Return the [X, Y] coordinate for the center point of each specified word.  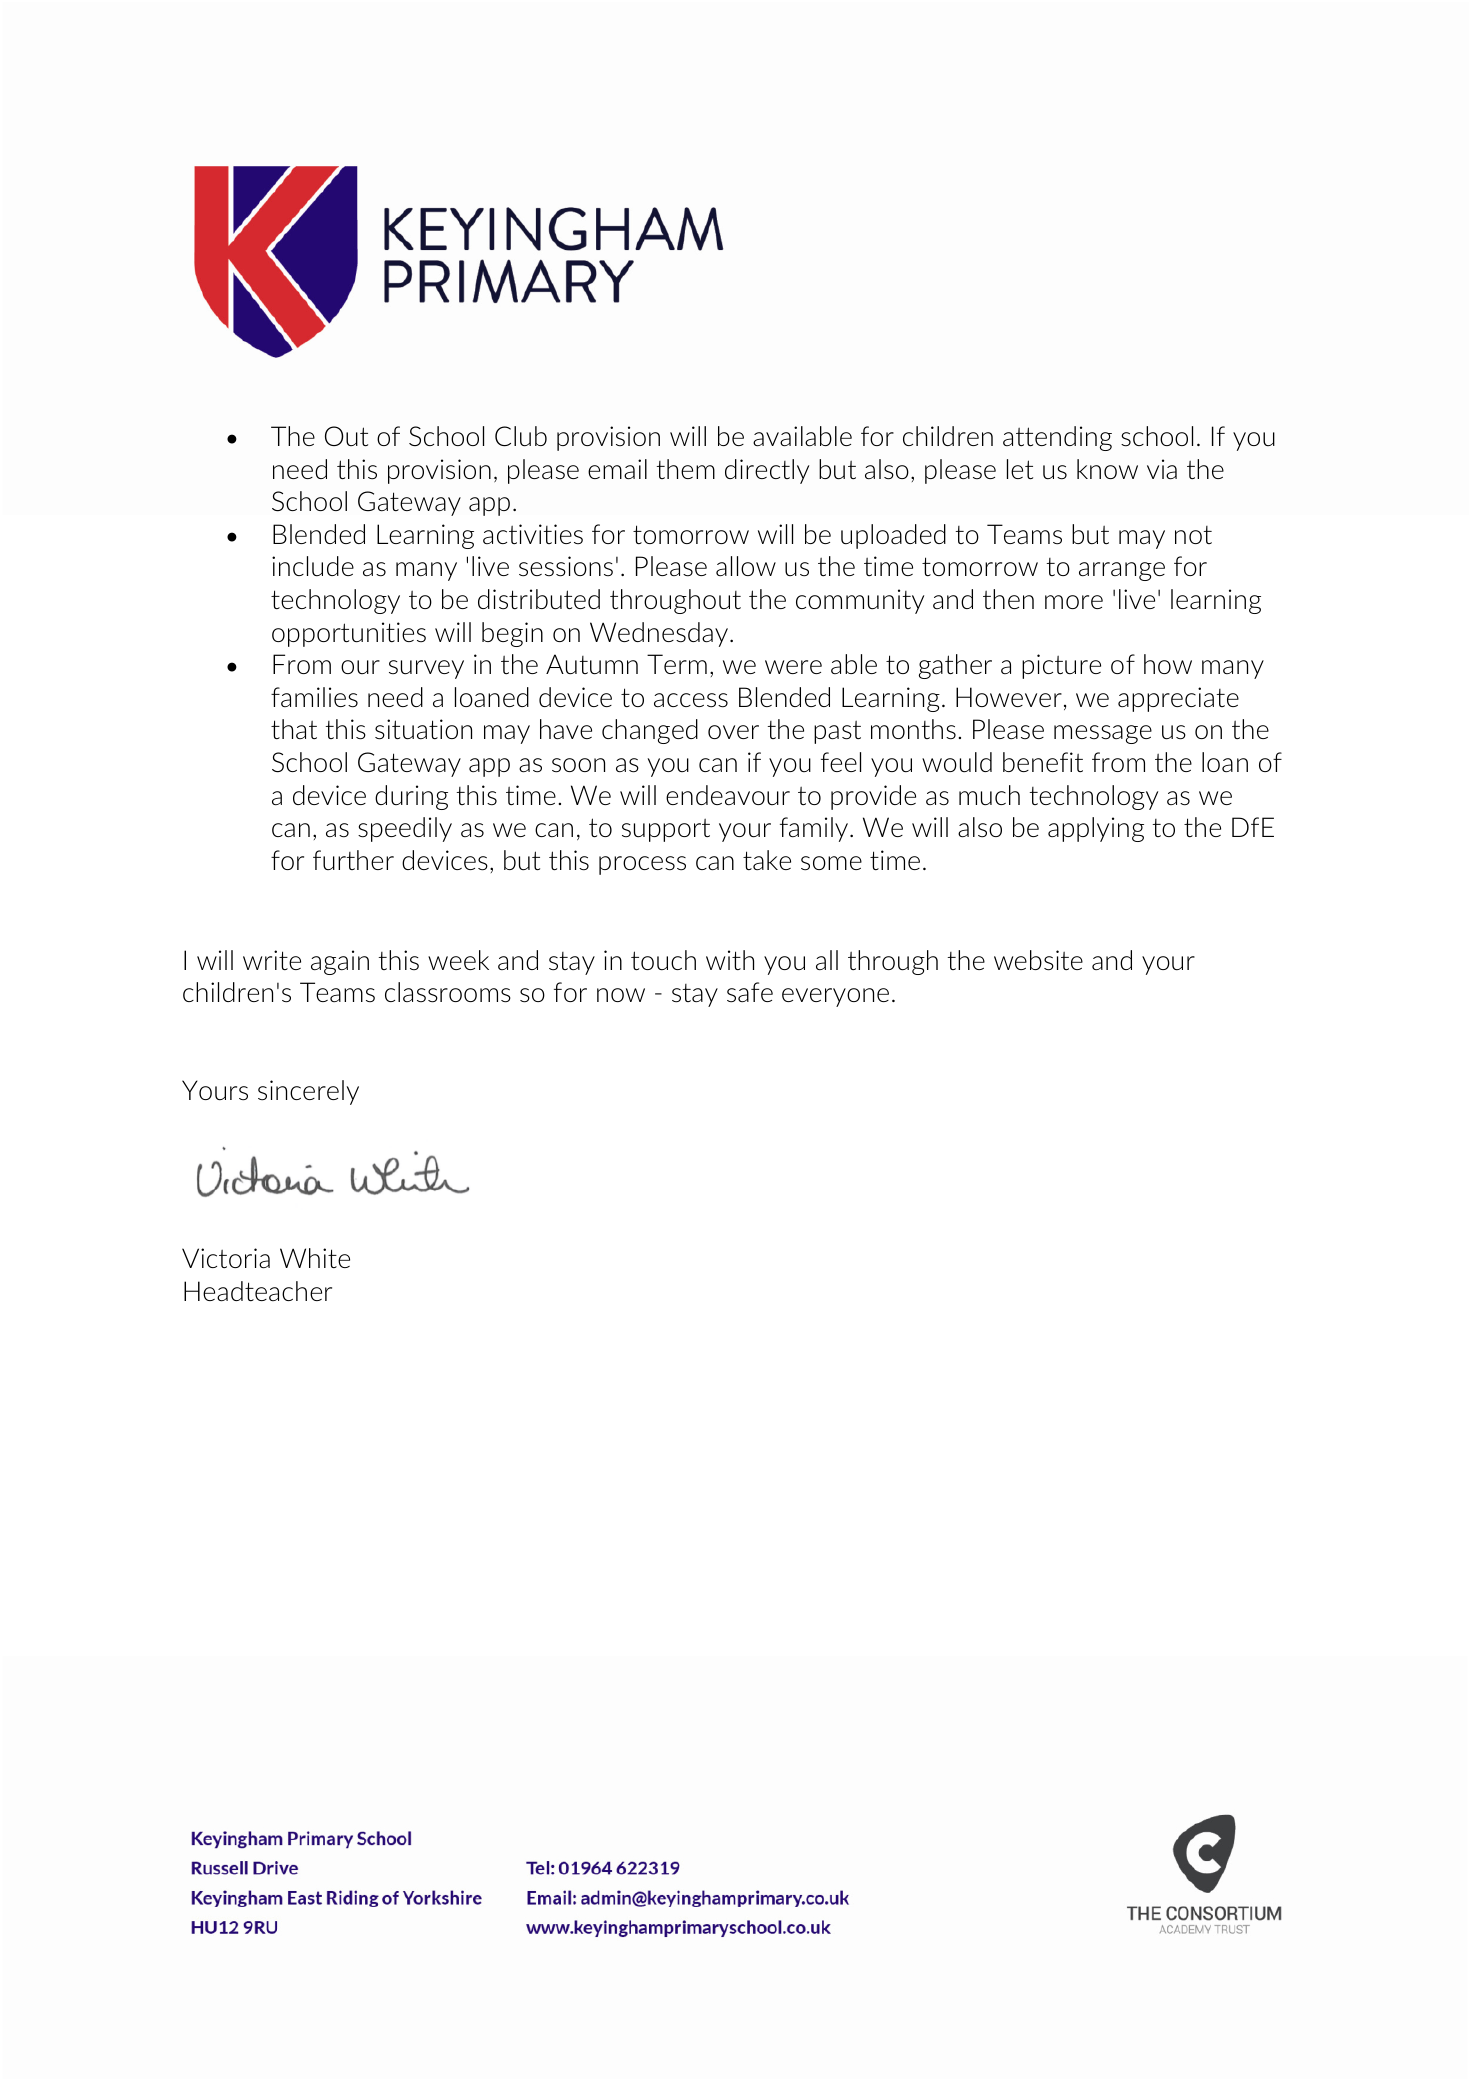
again [340, 962]
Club [521, 436]
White [315, 1258]
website [1038, 960]
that [294, 729]
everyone [835, 997]
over [733, 732]
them [686, 469]
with [730, 960]
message [1103, 734]
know [1107, 469]
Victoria [226, 1258]
